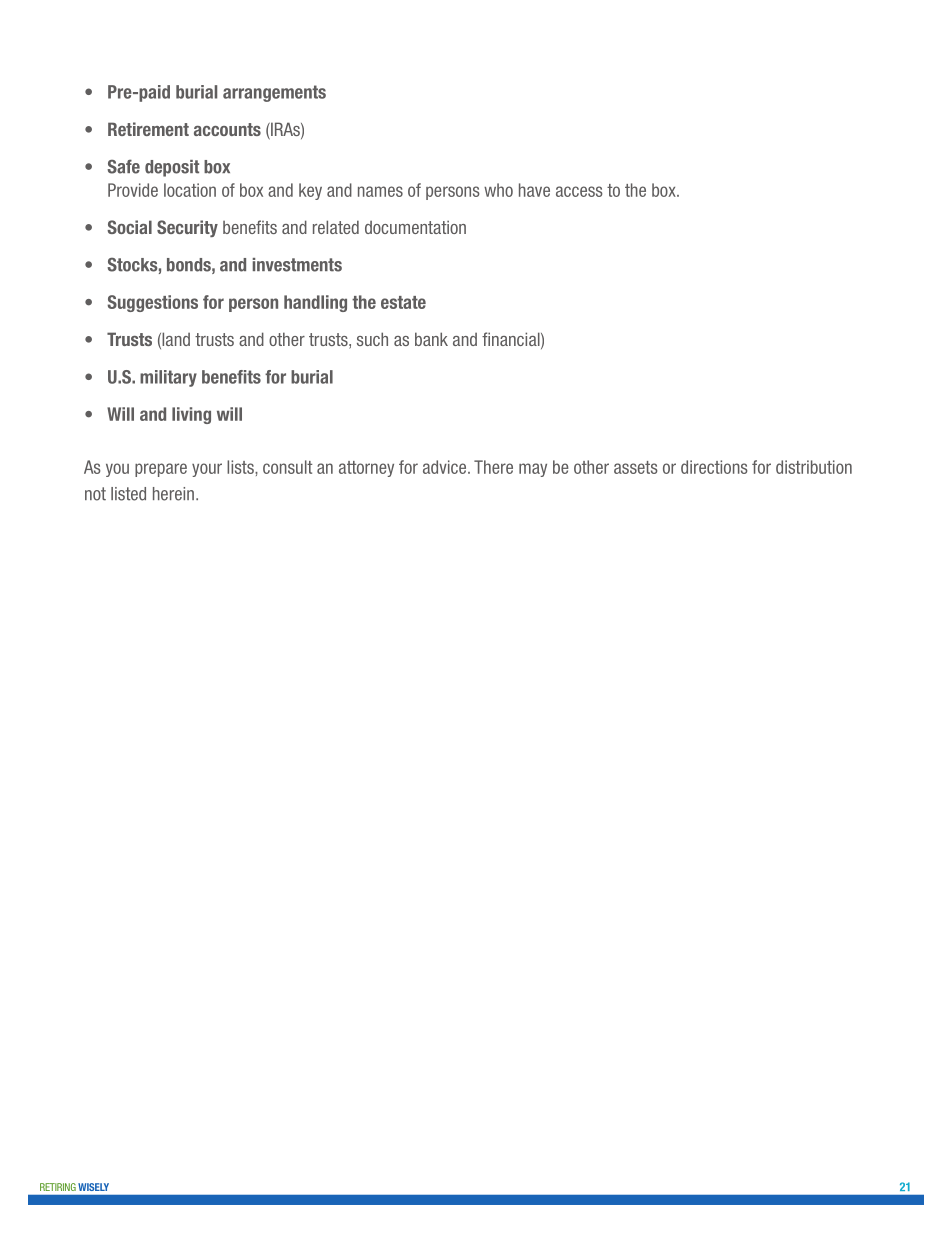 The height and width of the screenshot is (1233, 952). What do you see at coordinates (446, 467) in the screenshot?
I see `advice` at bounding box center [446, 467].
